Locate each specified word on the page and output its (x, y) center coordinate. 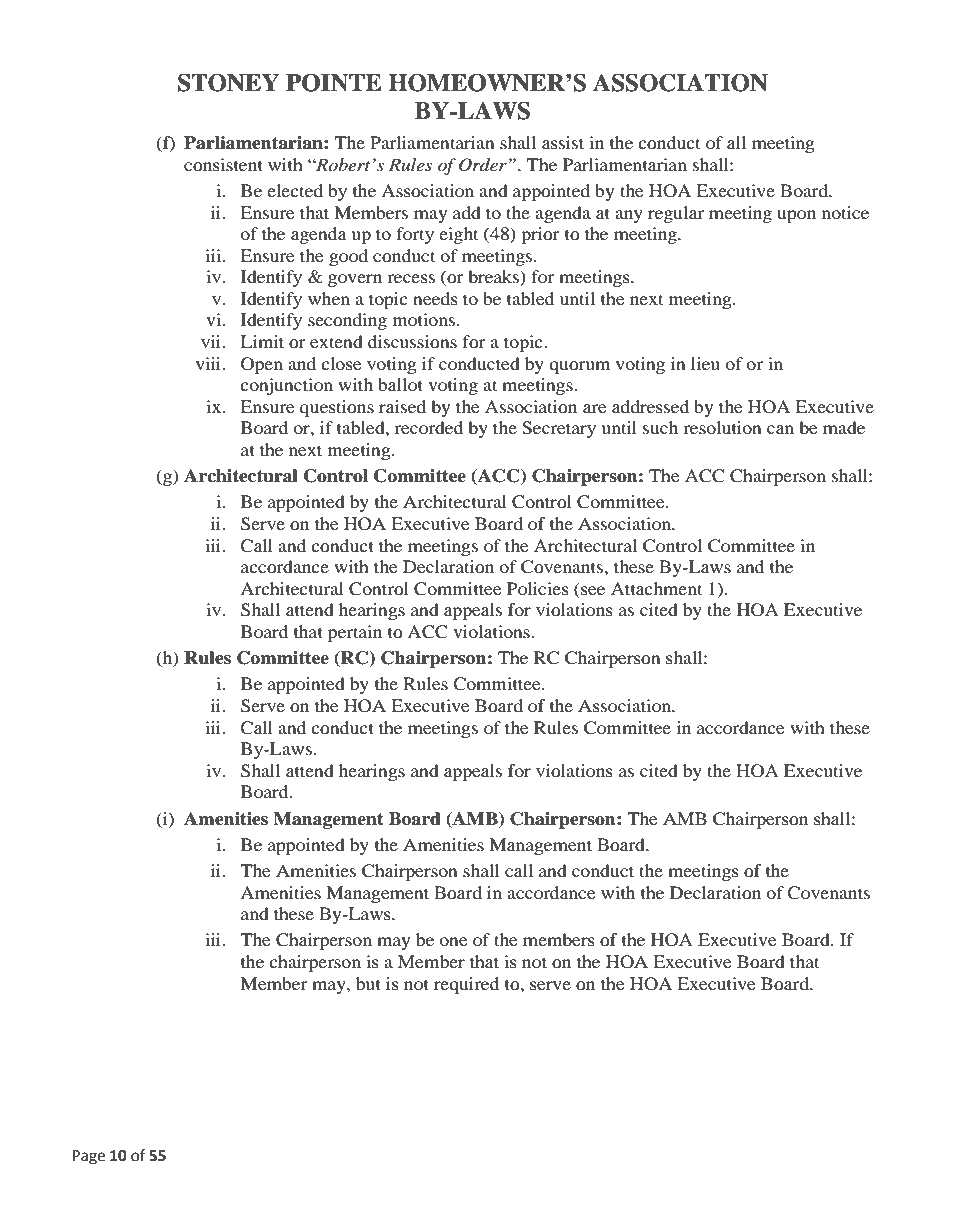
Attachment (656, 588)
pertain (355, 633)
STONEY (229, 82)
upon (796, 216)
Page (89, 1157)
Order (483, 165)
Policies (538, 588)
